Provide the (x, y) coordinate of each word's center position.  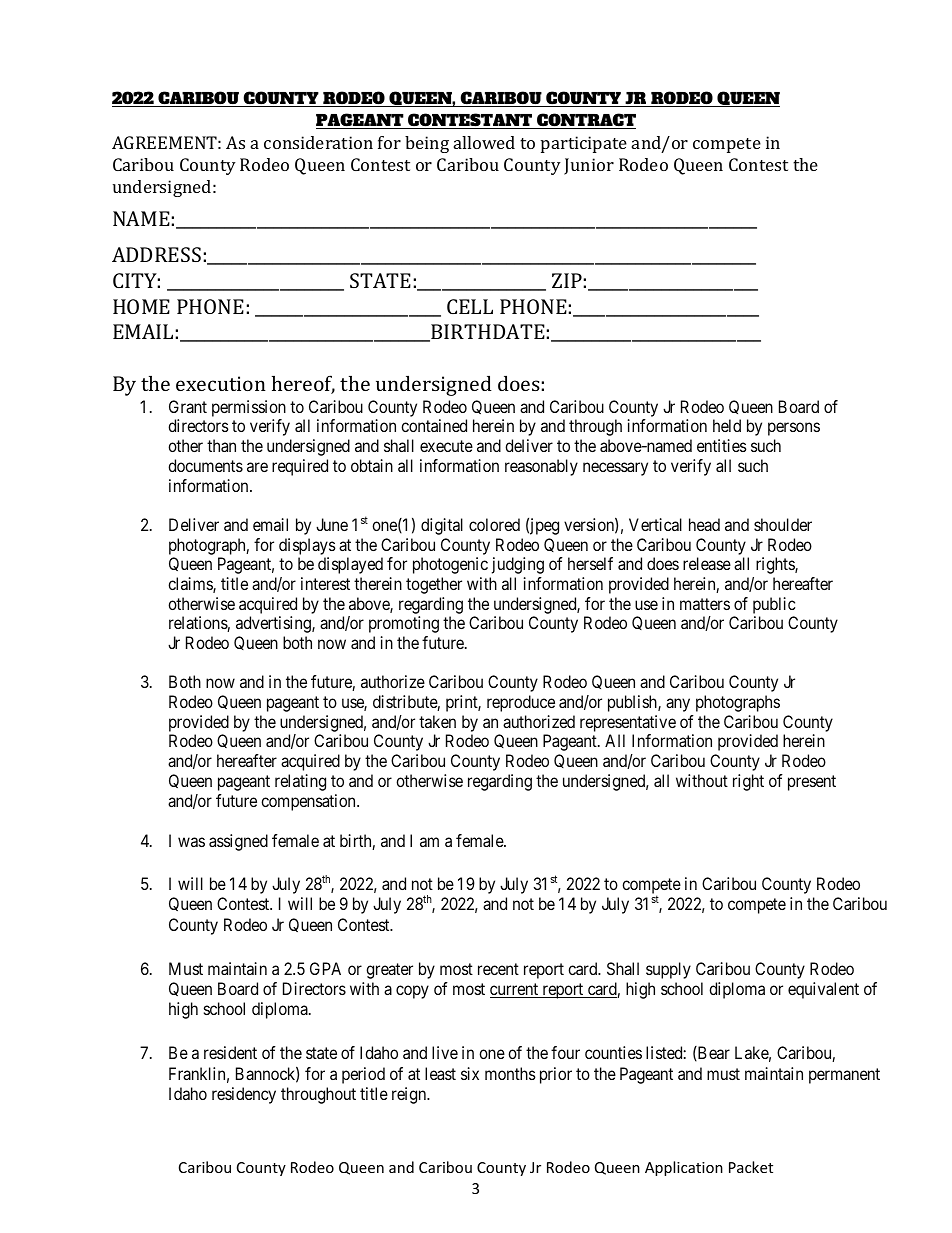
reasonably (541, 467)
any (678, 705)
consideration (318, 142)
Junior (589, 166)
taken (437, 721)
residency (244, 1095)
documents (205, 465)
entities (722, 445)
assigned (238, 842)
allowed (484, 142)
